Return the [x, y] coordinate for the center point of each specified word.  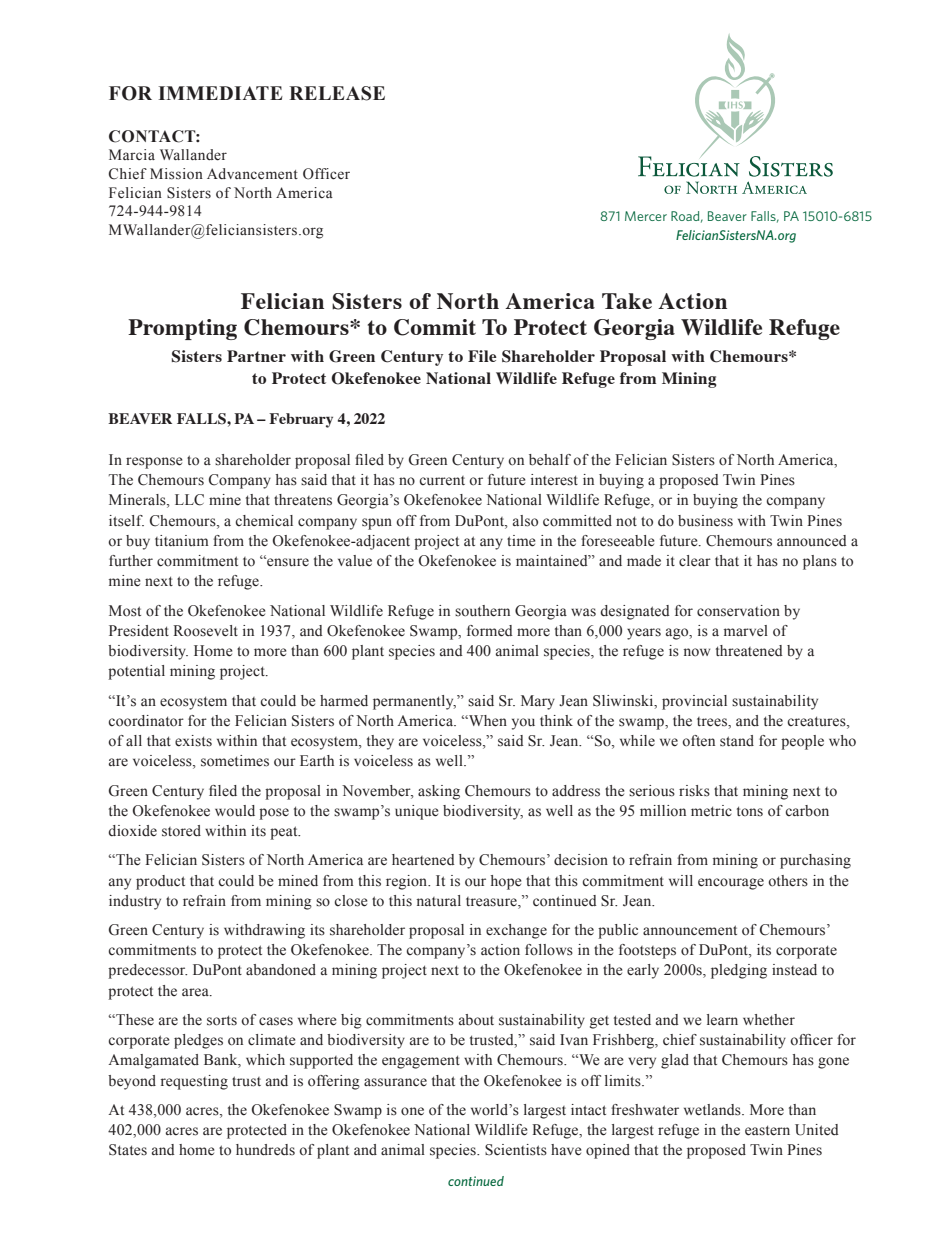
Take [627, 301]
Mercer [646, 216]
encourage [731, 884]
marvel [746, 631]
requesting [194, 1082]
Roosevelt [205, 631]
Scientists [516, 1150]
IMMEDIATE [220, 93]
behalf [550, 460]
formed [490, 631]
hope [506, 882]
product [160, 882]
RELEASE [337, 93]
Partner [256, 356]
